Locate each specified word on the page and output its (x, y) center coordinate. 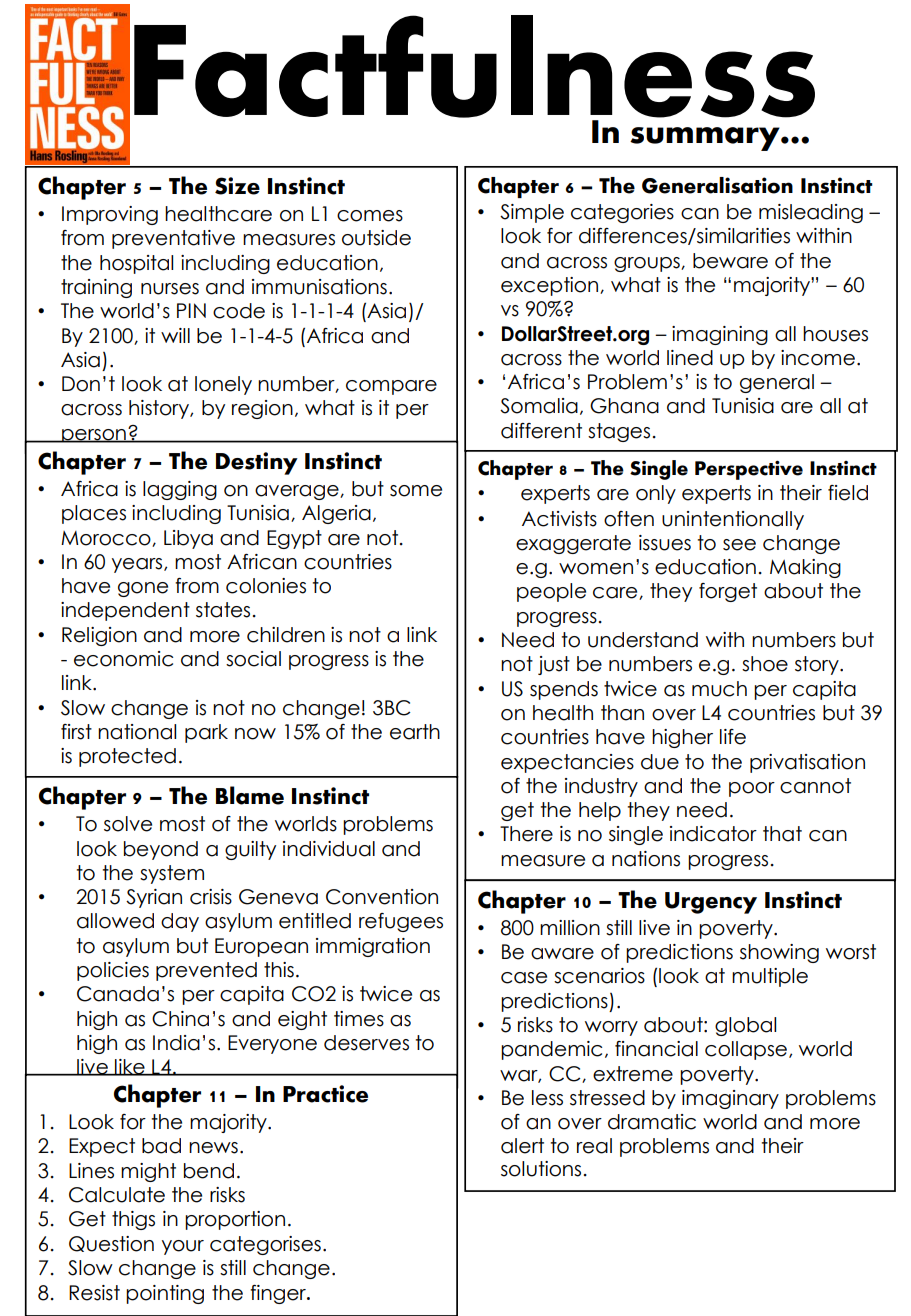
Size (237, 186)
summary (706, 139)
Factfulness (474, 66)
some (416, 491)
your (183, 1247)
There (526, 834)
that (782, 834)
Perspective (749, 470)
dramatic (652, 1122)
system (172, 874)
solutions (541, 1169)
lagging (180, 490)
